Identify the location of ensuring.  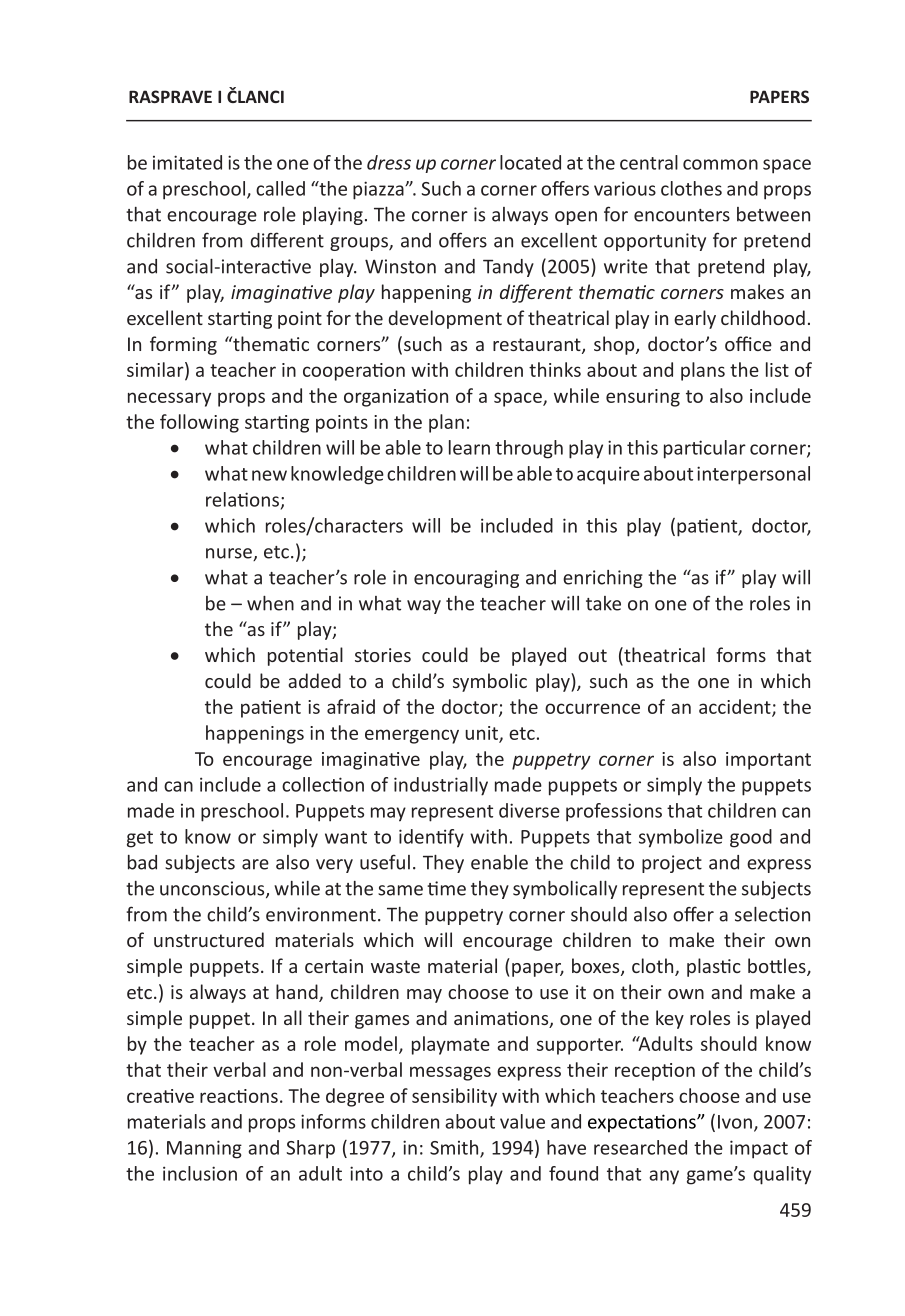
(643, 398).
